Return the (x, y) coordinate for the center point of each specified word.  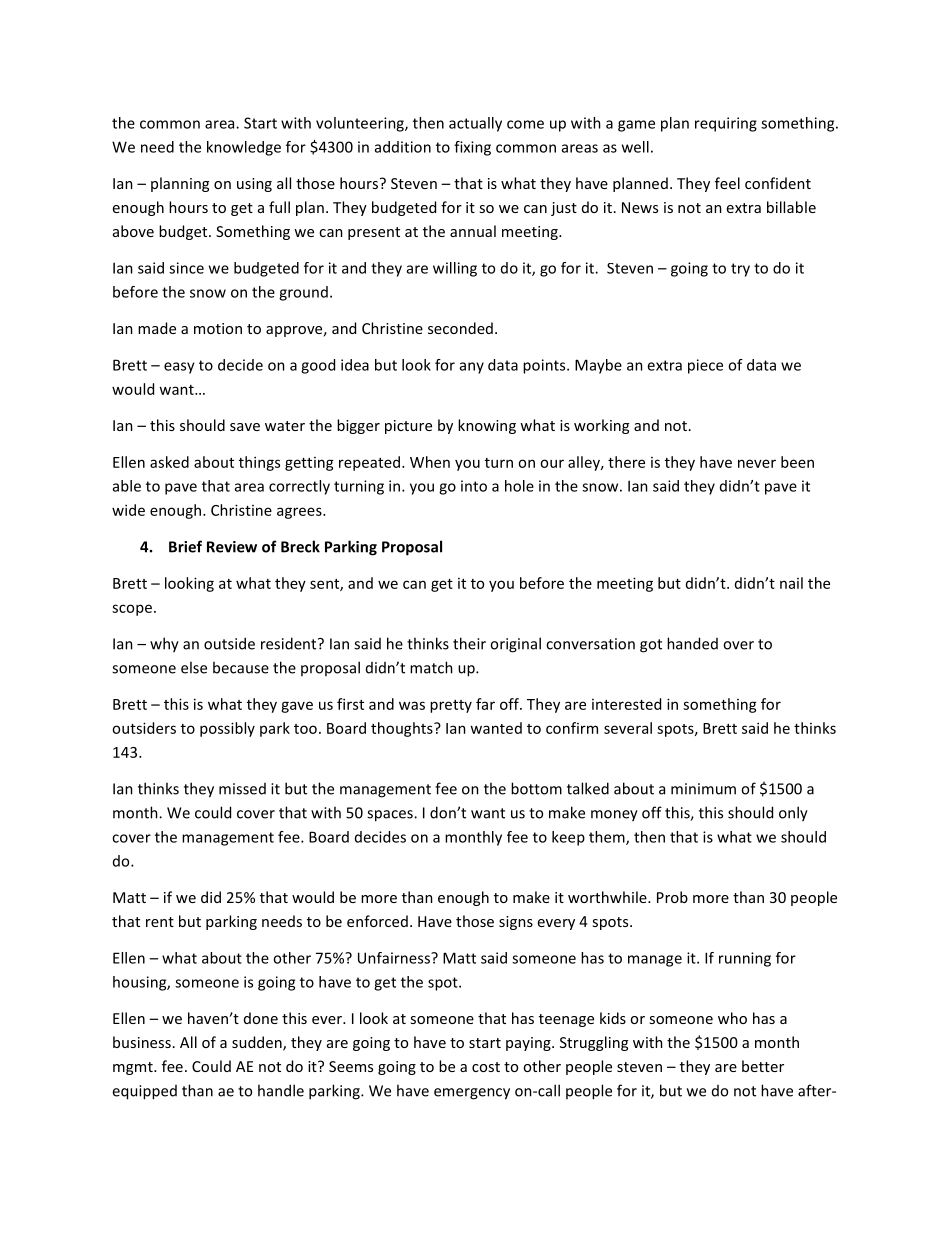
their (469, 643)
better (763, 1066)
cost (486, 1067)
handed (692, 643)
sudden (258, 1043)
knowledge (244, 148)
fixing (472, 148)
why (164, 645)
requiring (726, 124)
